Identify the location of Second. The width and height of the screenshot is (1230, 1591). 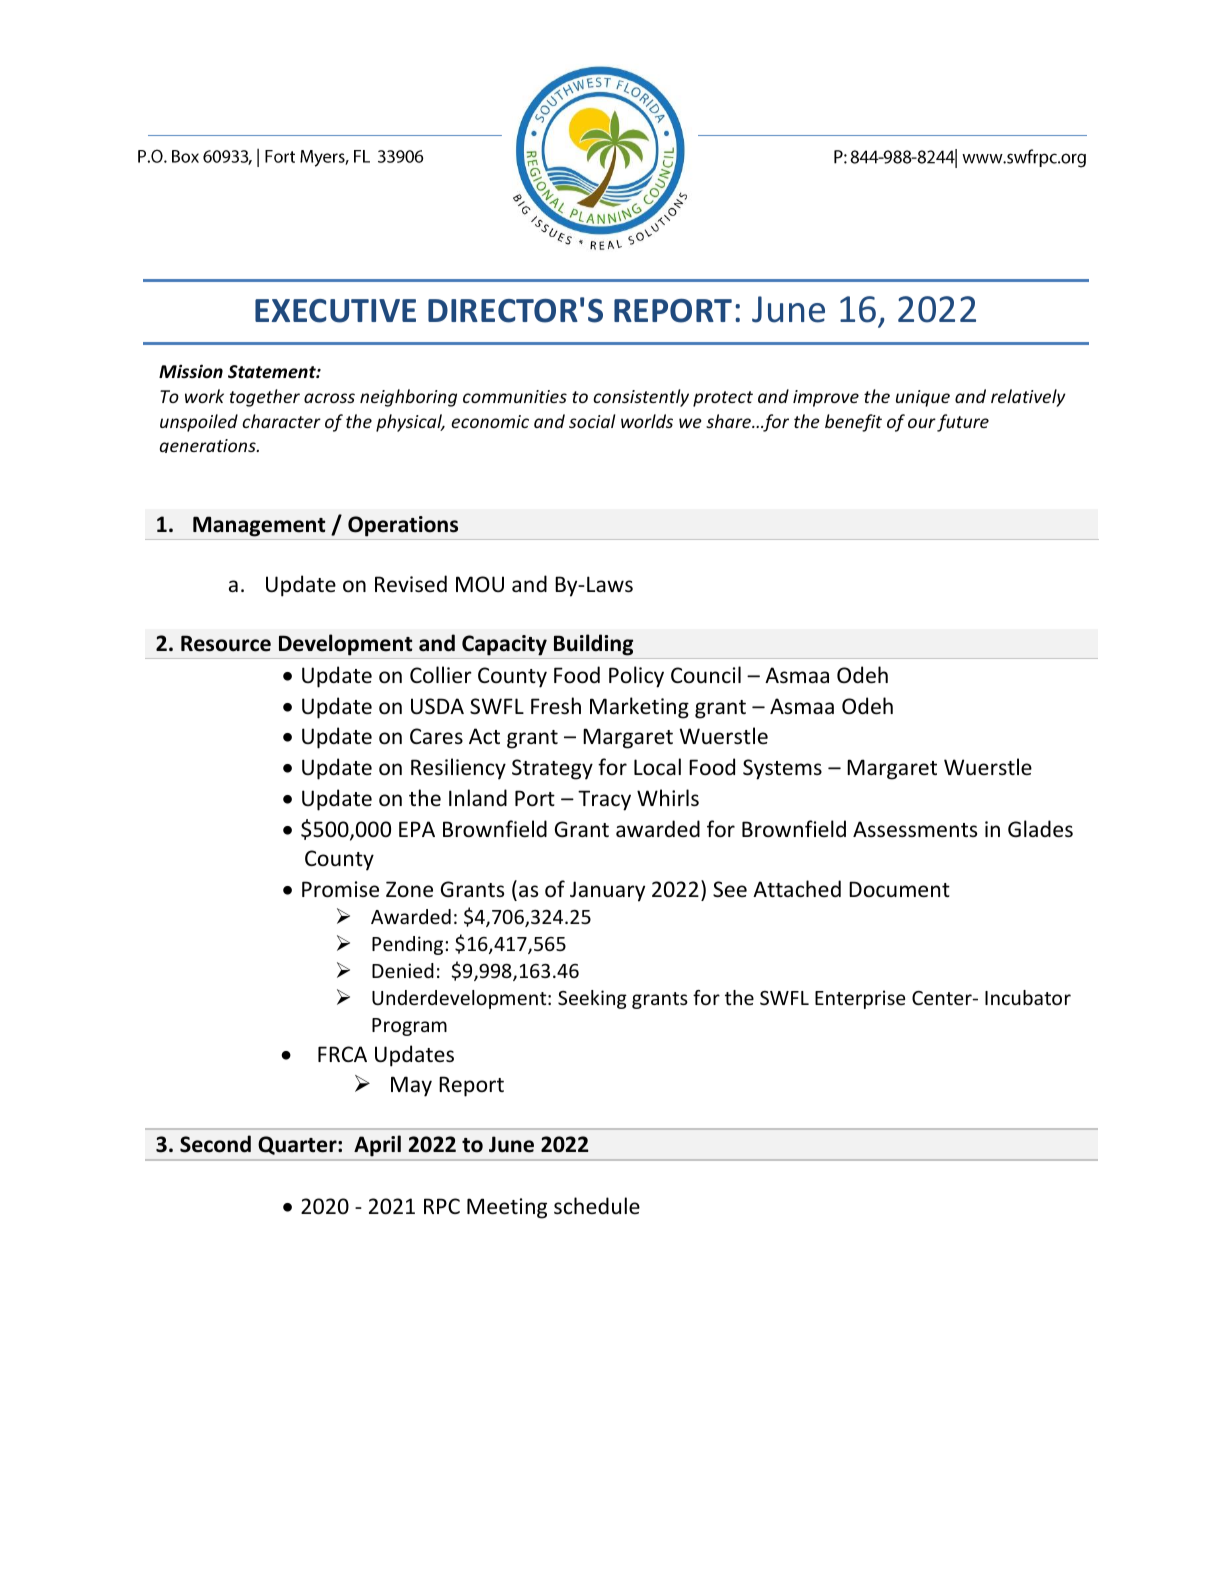
(215, 1144).
